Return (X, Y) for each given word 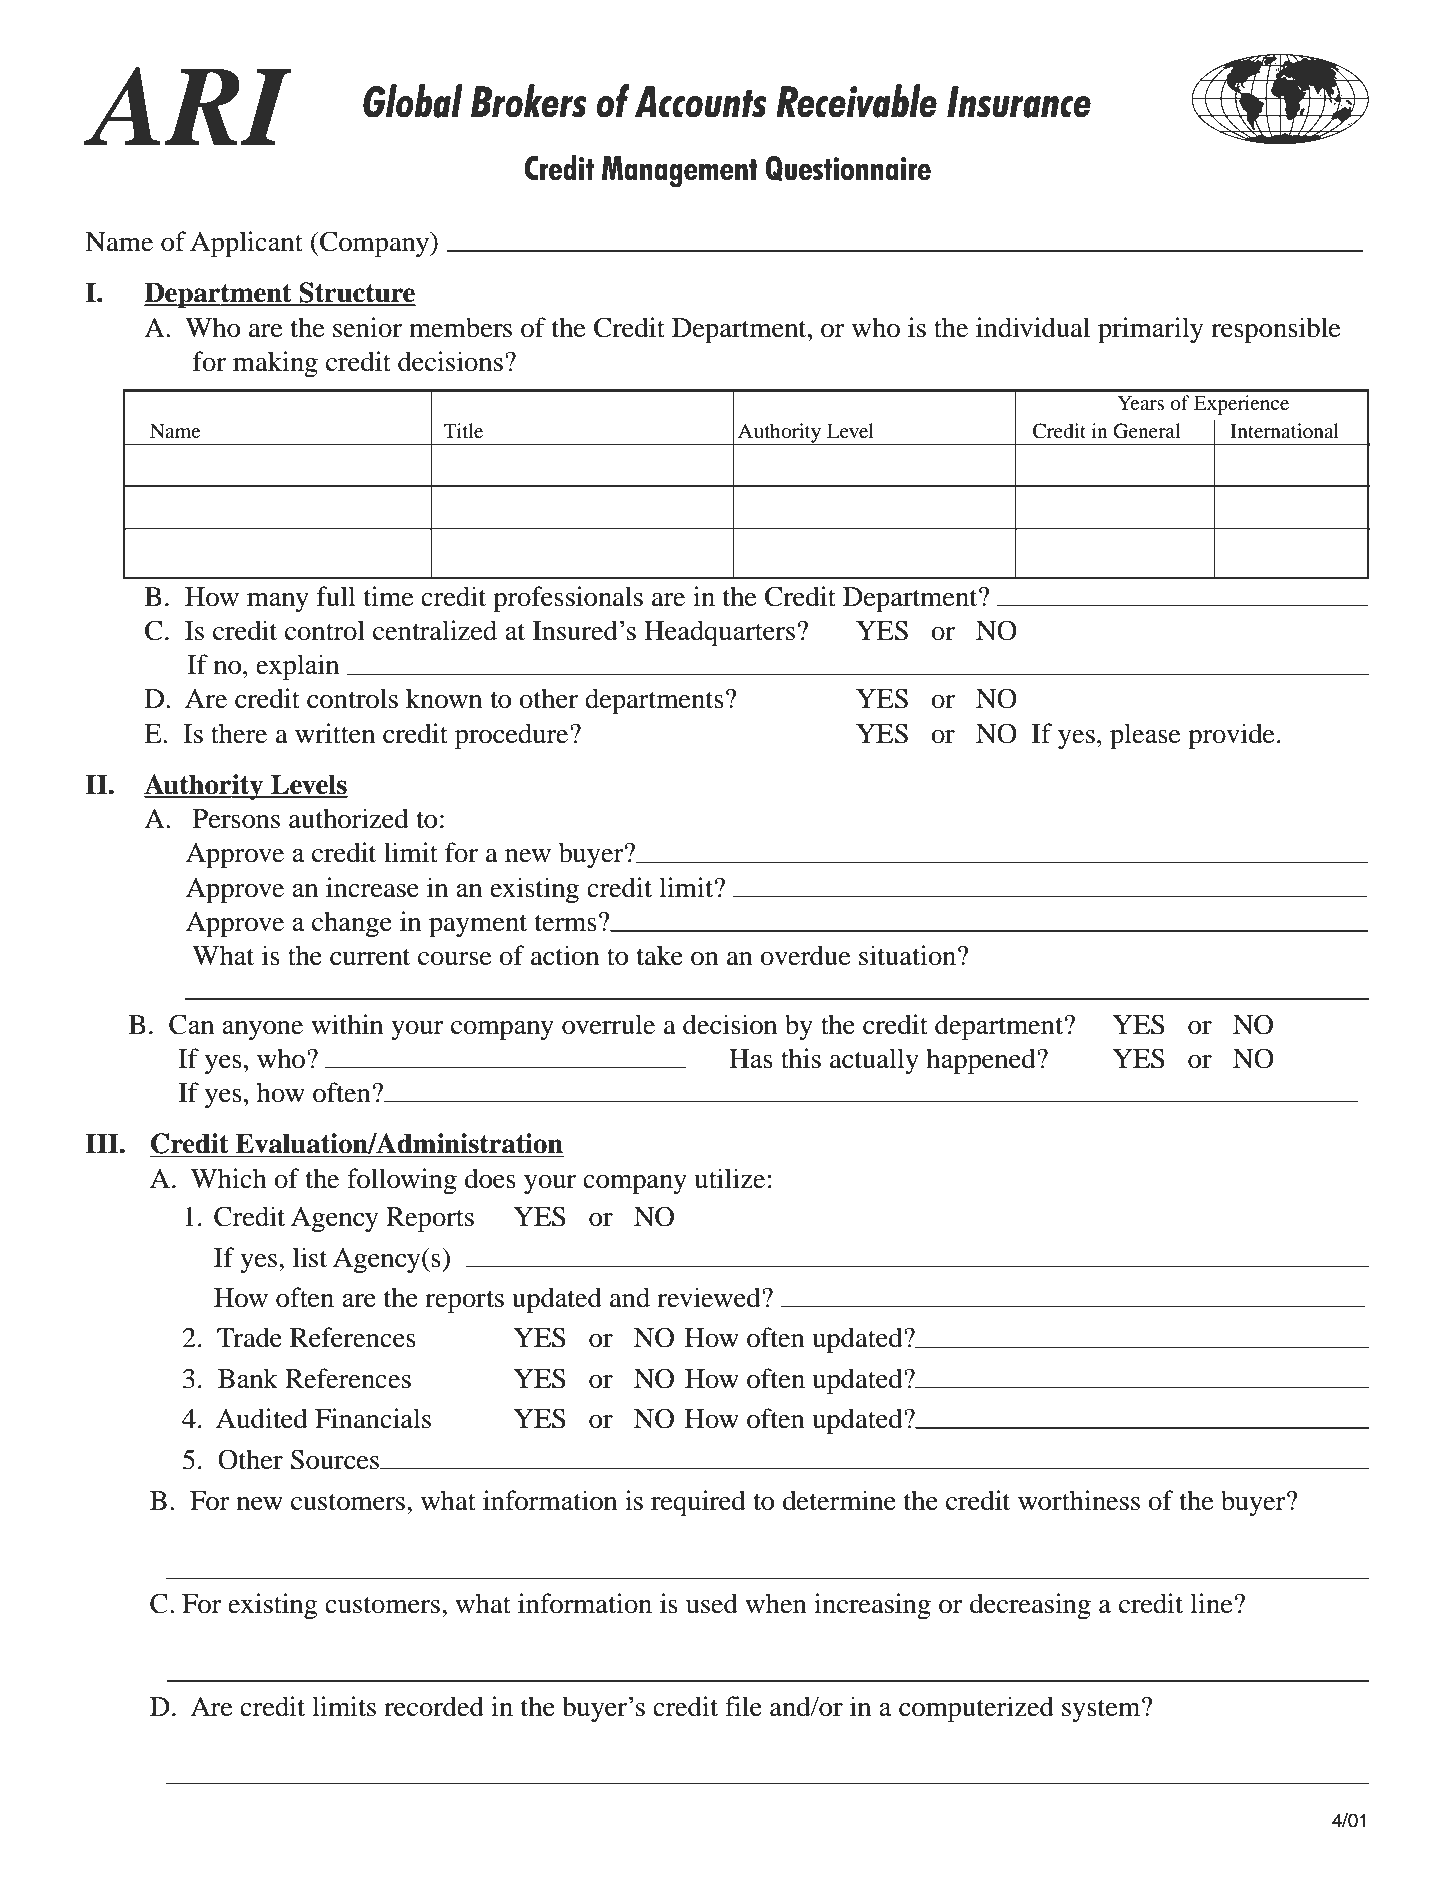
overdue (805, 955)
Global (413, 101)
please (1145, 736)
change (352, 924)
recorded (434, 1706)
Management (680, 172)
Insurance (1019, 102)
